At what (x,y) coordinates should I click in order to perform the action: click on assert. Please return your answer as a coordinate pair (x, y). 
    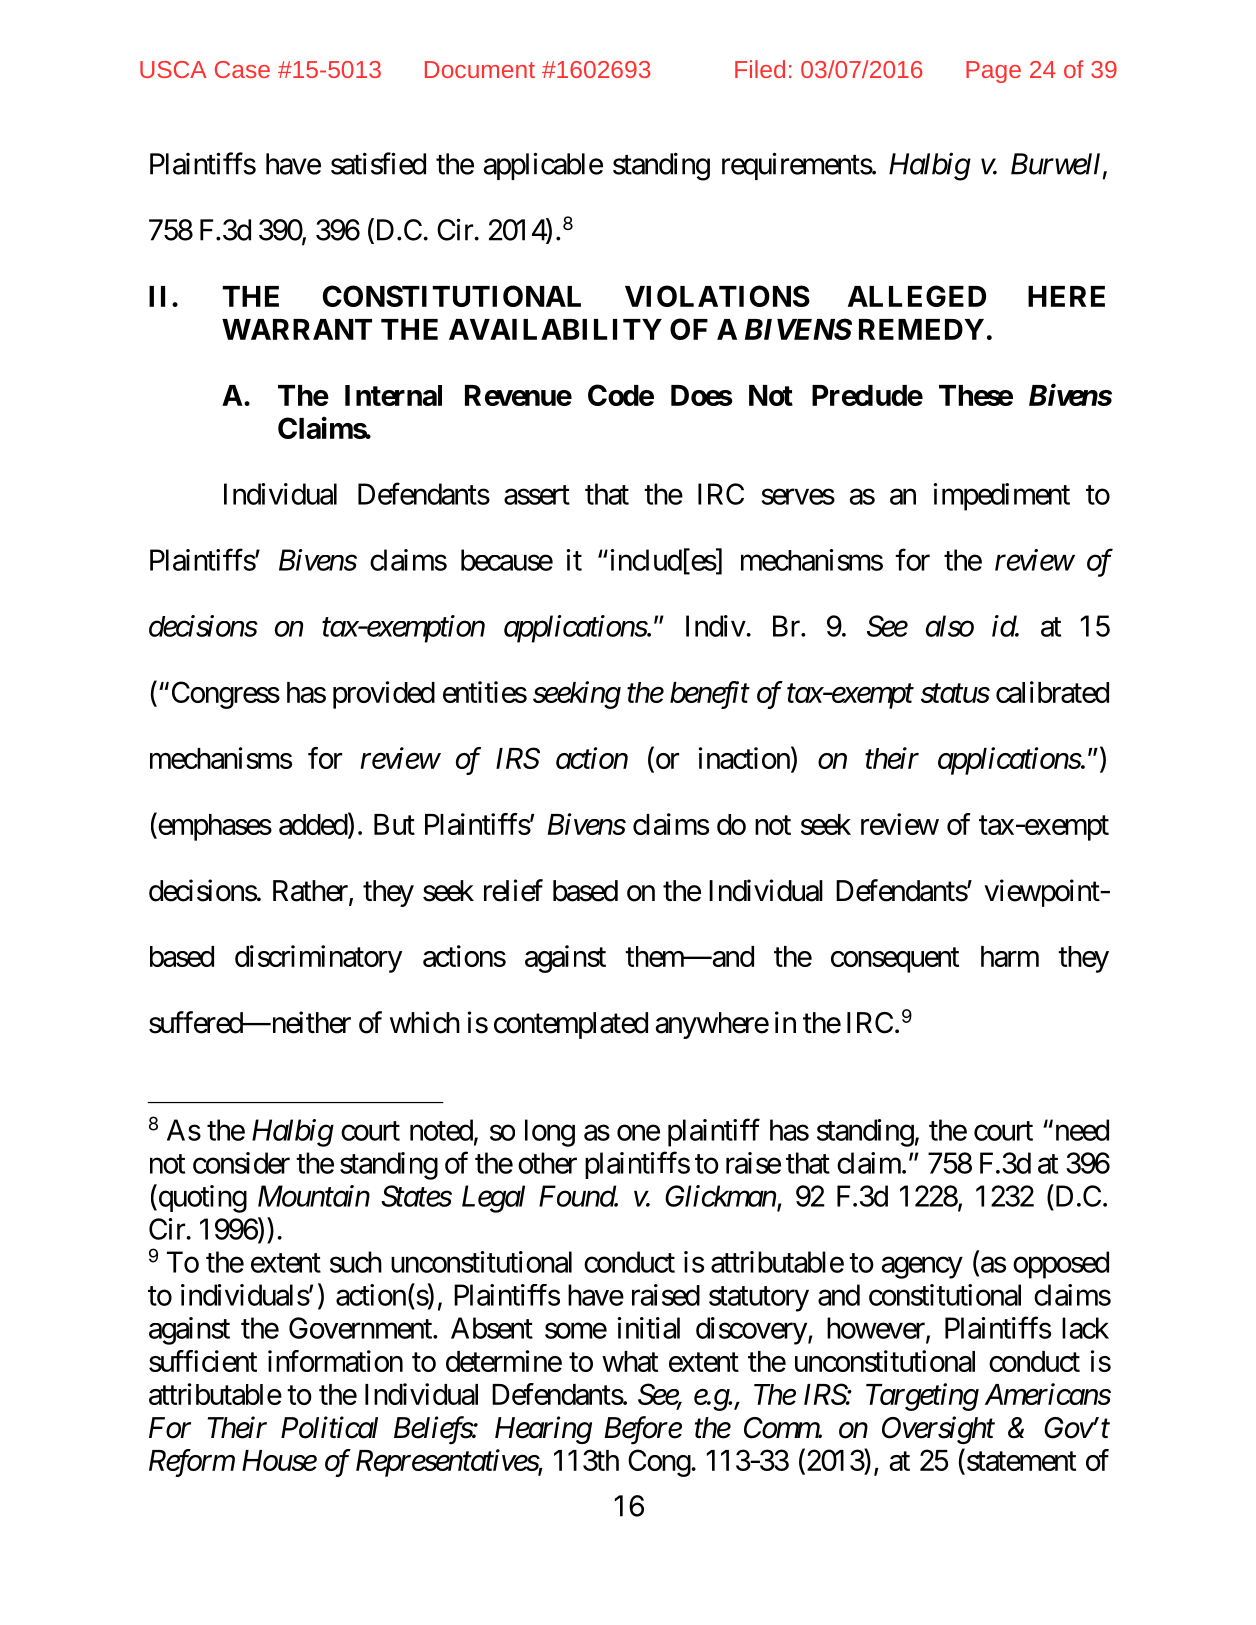
    Looking at the image, I should click on (537, 495).
